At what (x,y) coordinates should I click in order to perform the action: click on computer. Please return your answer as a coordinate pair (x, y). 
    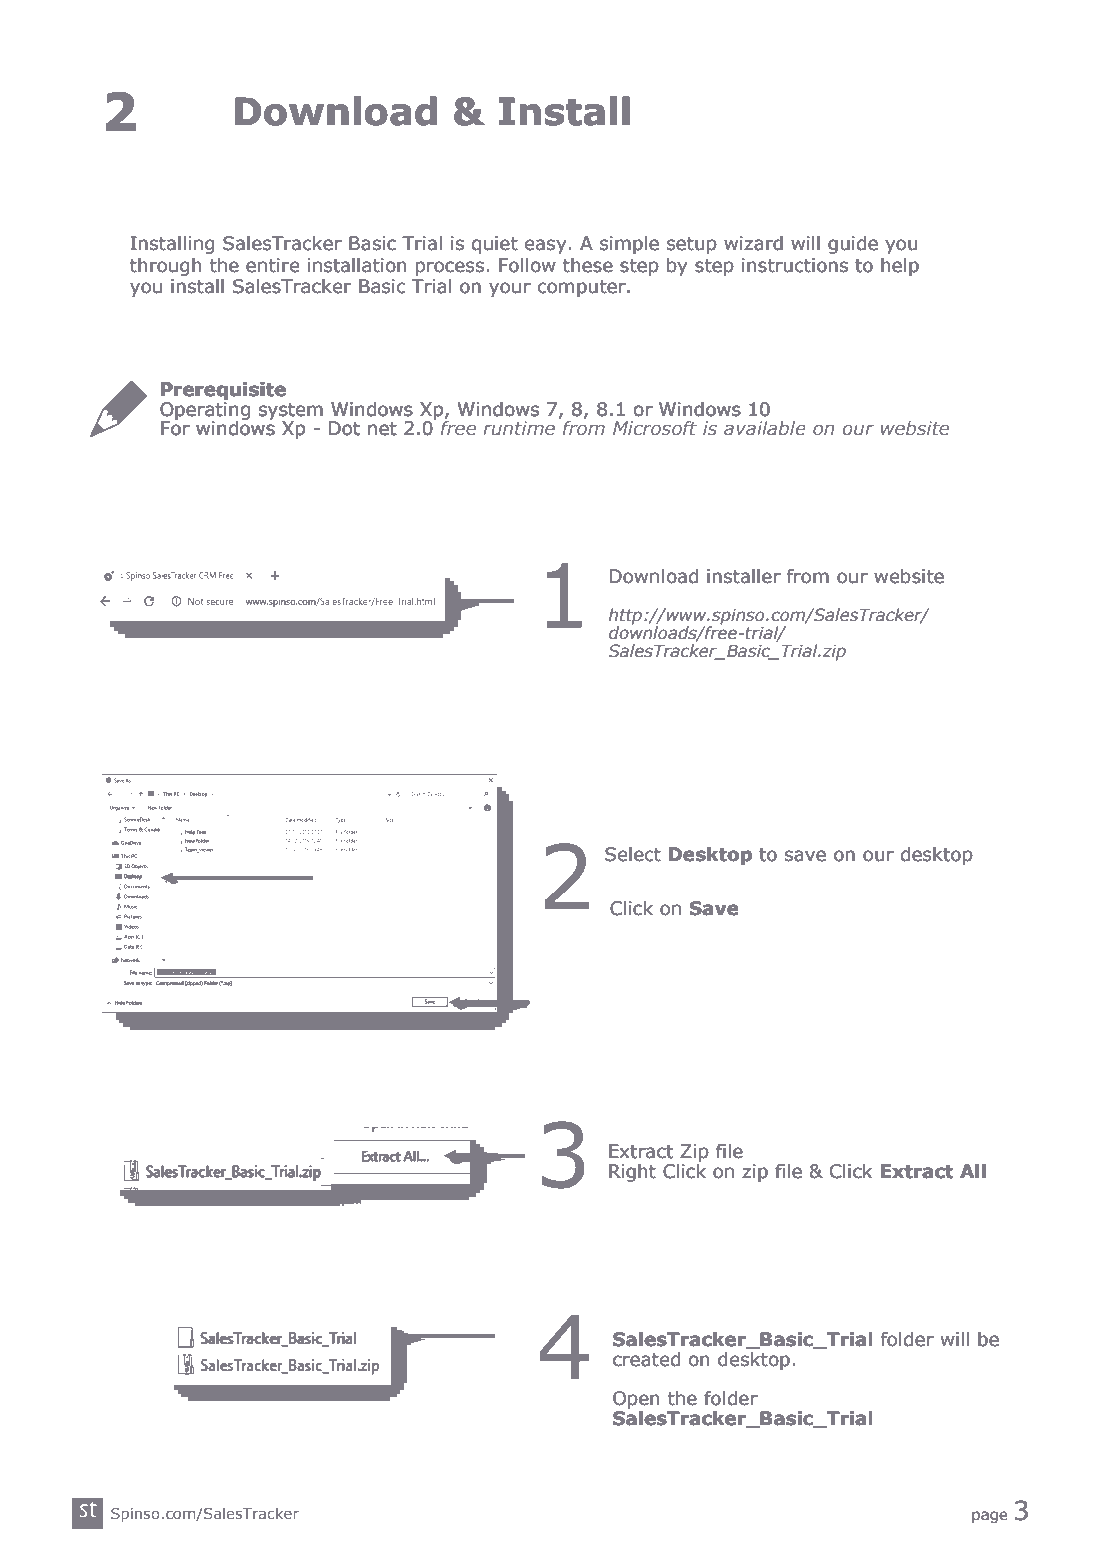
    Looking at the image, I should click on (583, 288).
